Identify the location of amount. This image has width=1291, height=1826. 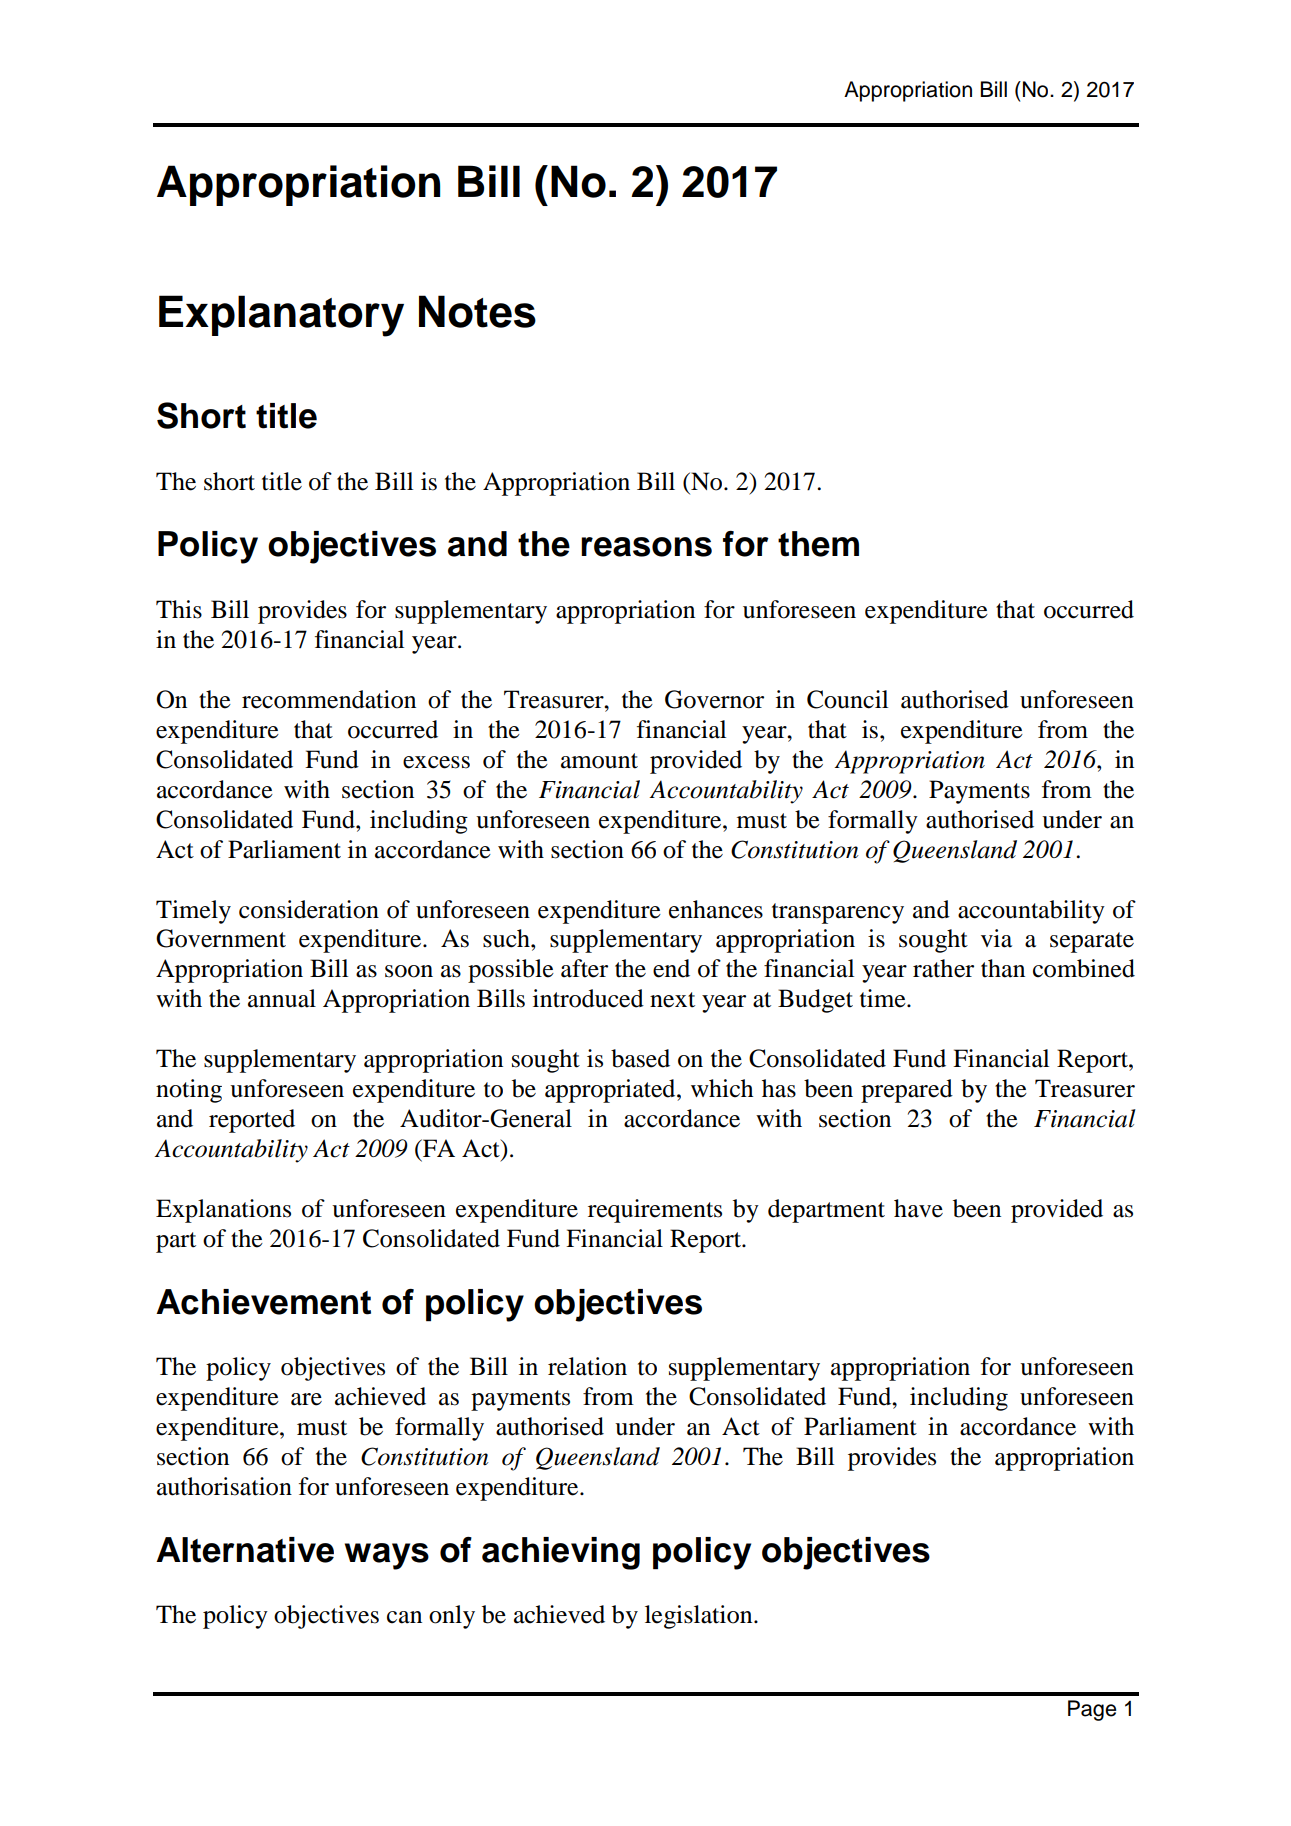
(599, 761).
